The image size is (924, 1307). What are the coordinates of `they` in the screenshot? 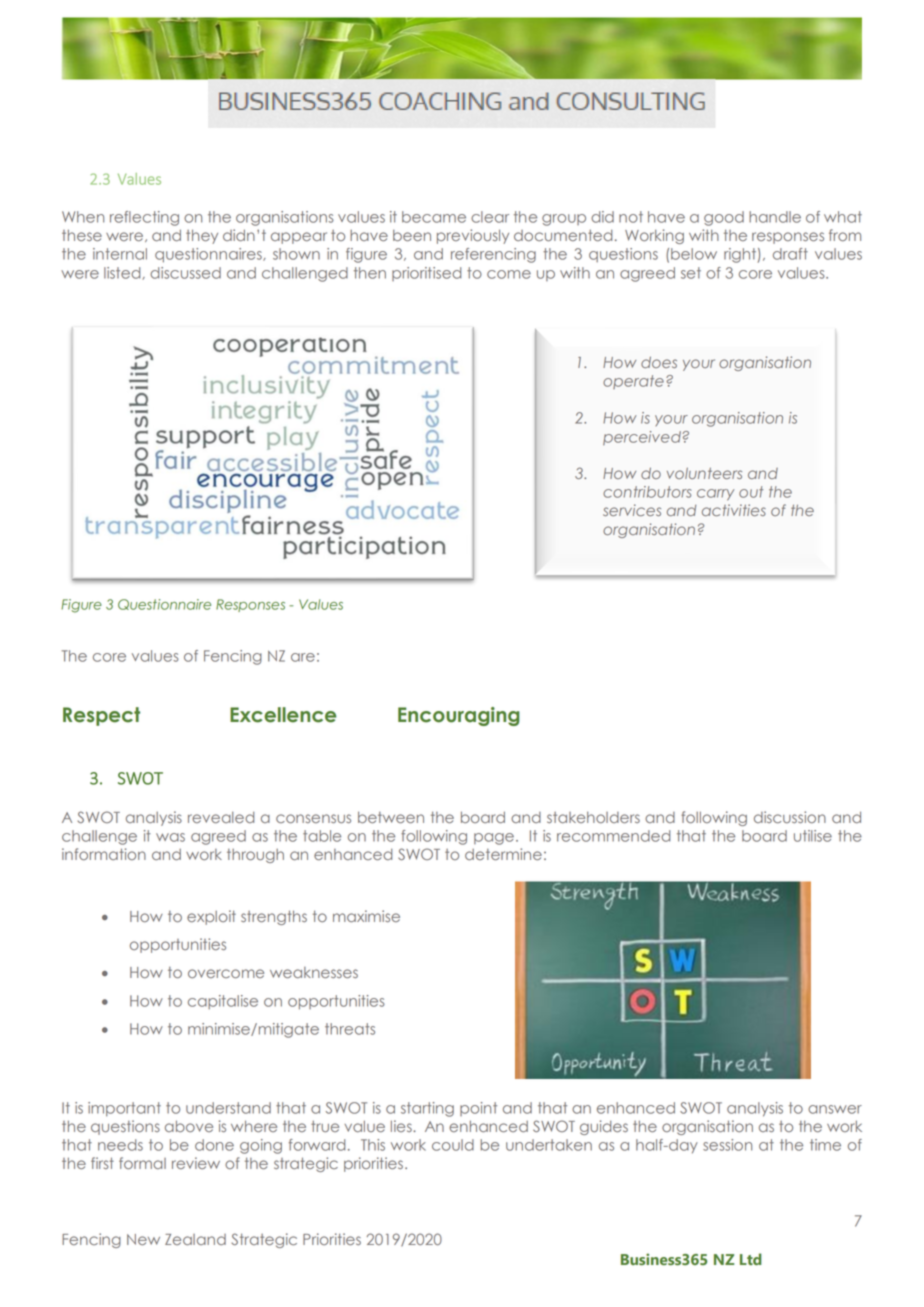 It's located at (202, 236).
